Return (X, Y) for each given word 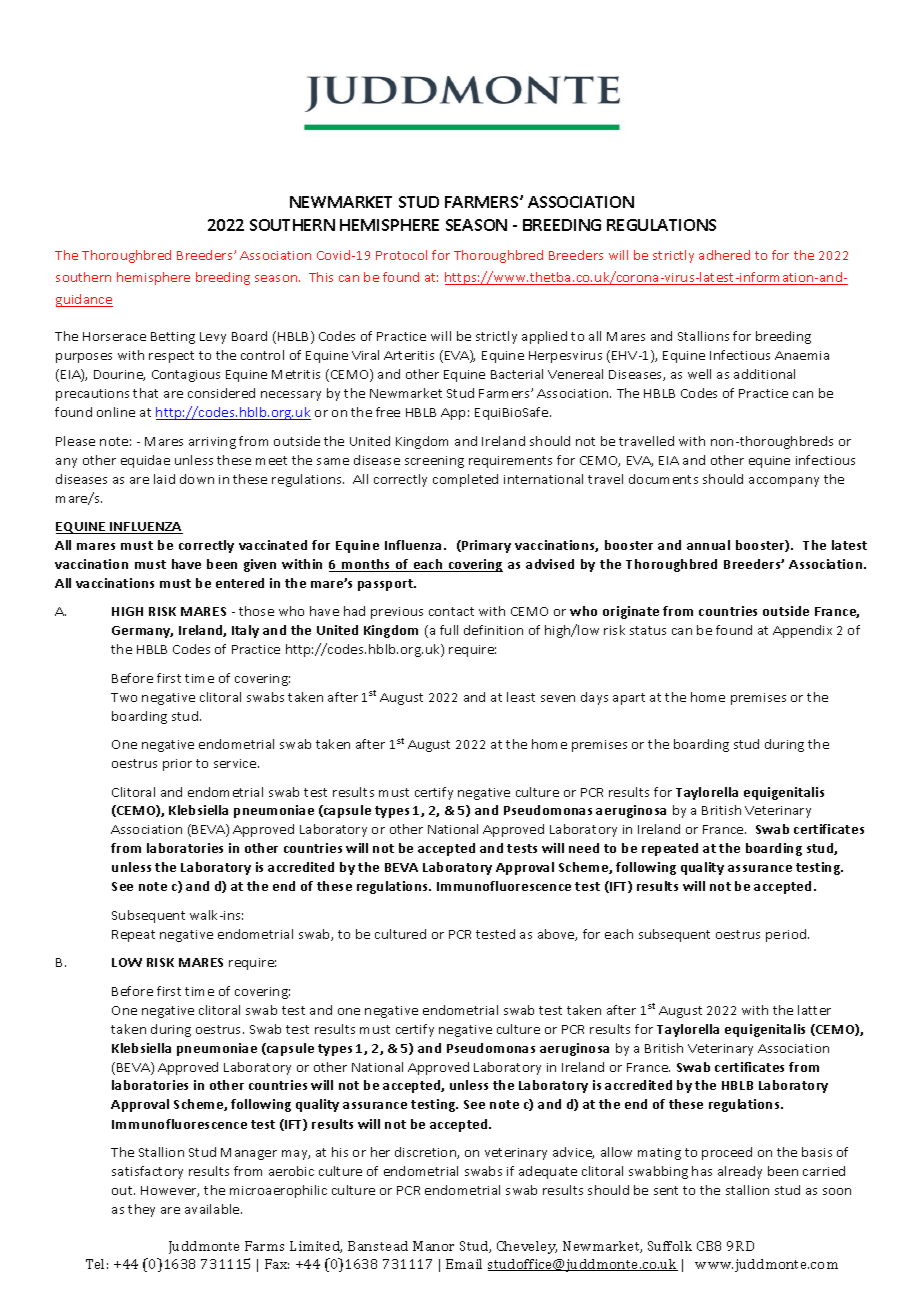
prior (177, 765)
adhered (724, 255)
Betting (173, 338)
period (787, 935)
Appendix (802, 631)
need (584, 848)
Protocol (401, 255)
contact (451, 611)
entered (240, 583)
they (141, 1210)
